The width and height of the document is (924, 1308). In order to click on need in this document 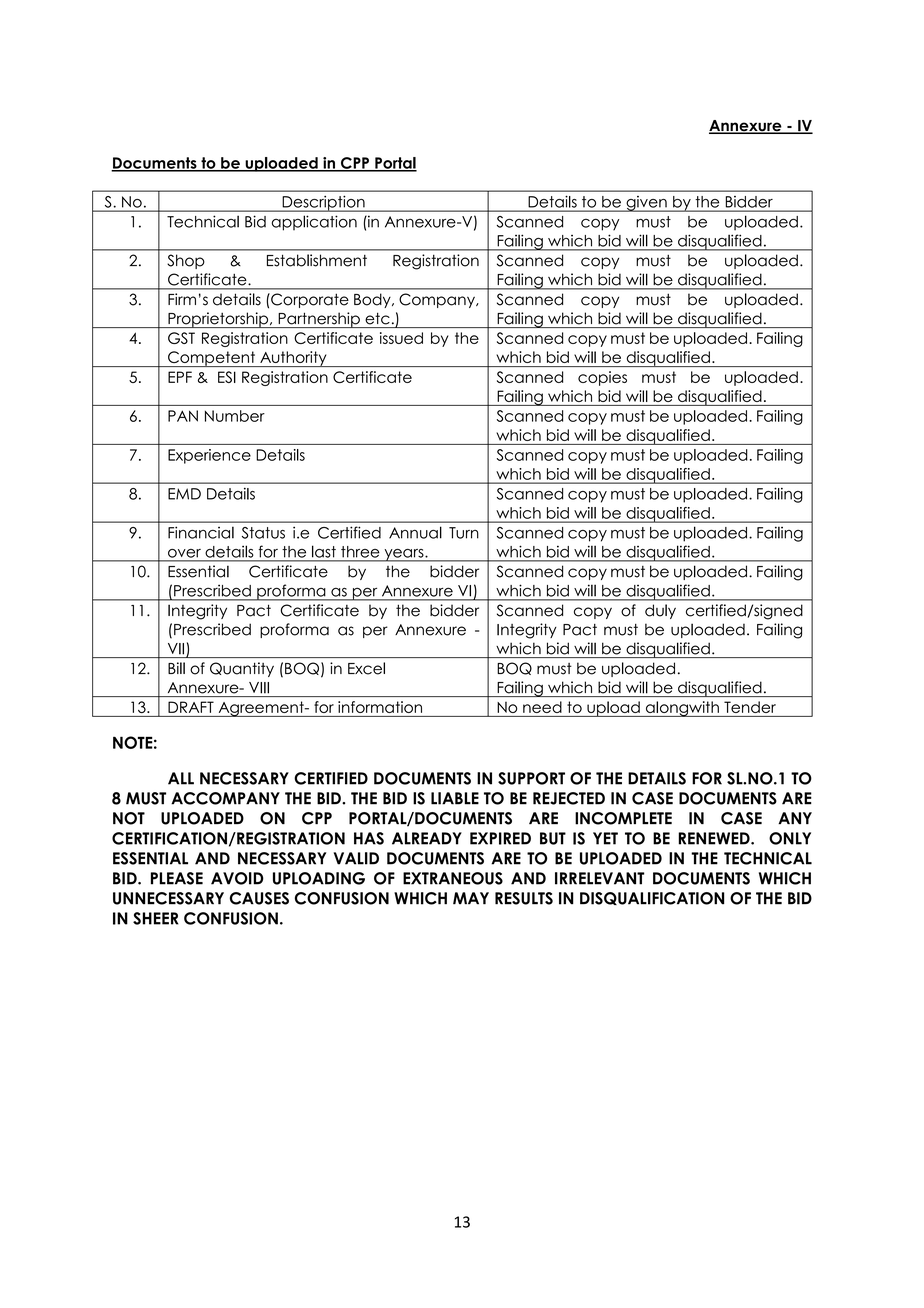, I will do `click(542, 707)`.
